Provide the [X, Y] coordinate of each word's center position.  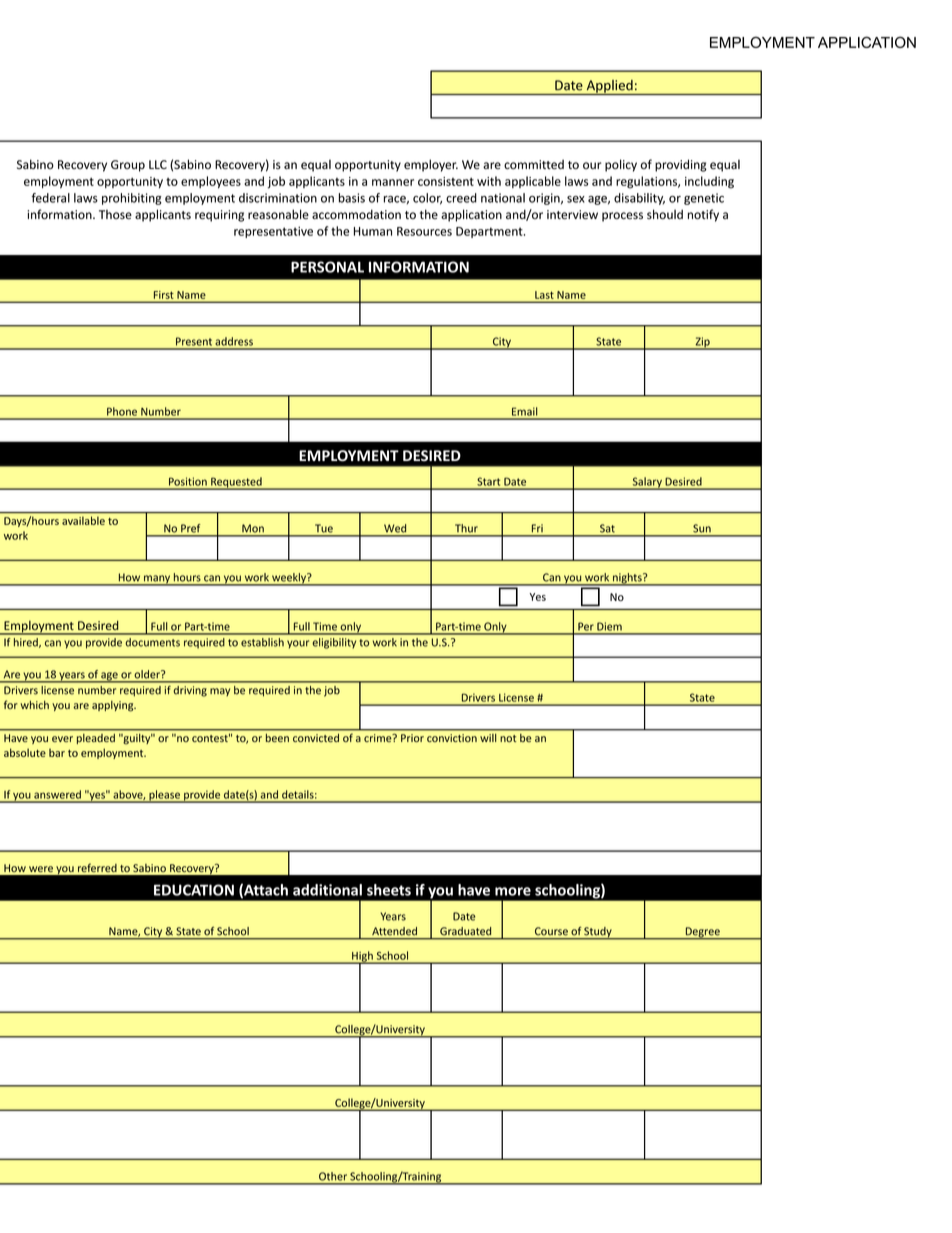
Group [128, 166]
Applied [609, 87]
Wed [395, 529]
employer [431, 165]
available [83, 520]
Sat [607, 529]
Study [598, 933]
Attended [394, 931]
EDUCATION [194, 890]
